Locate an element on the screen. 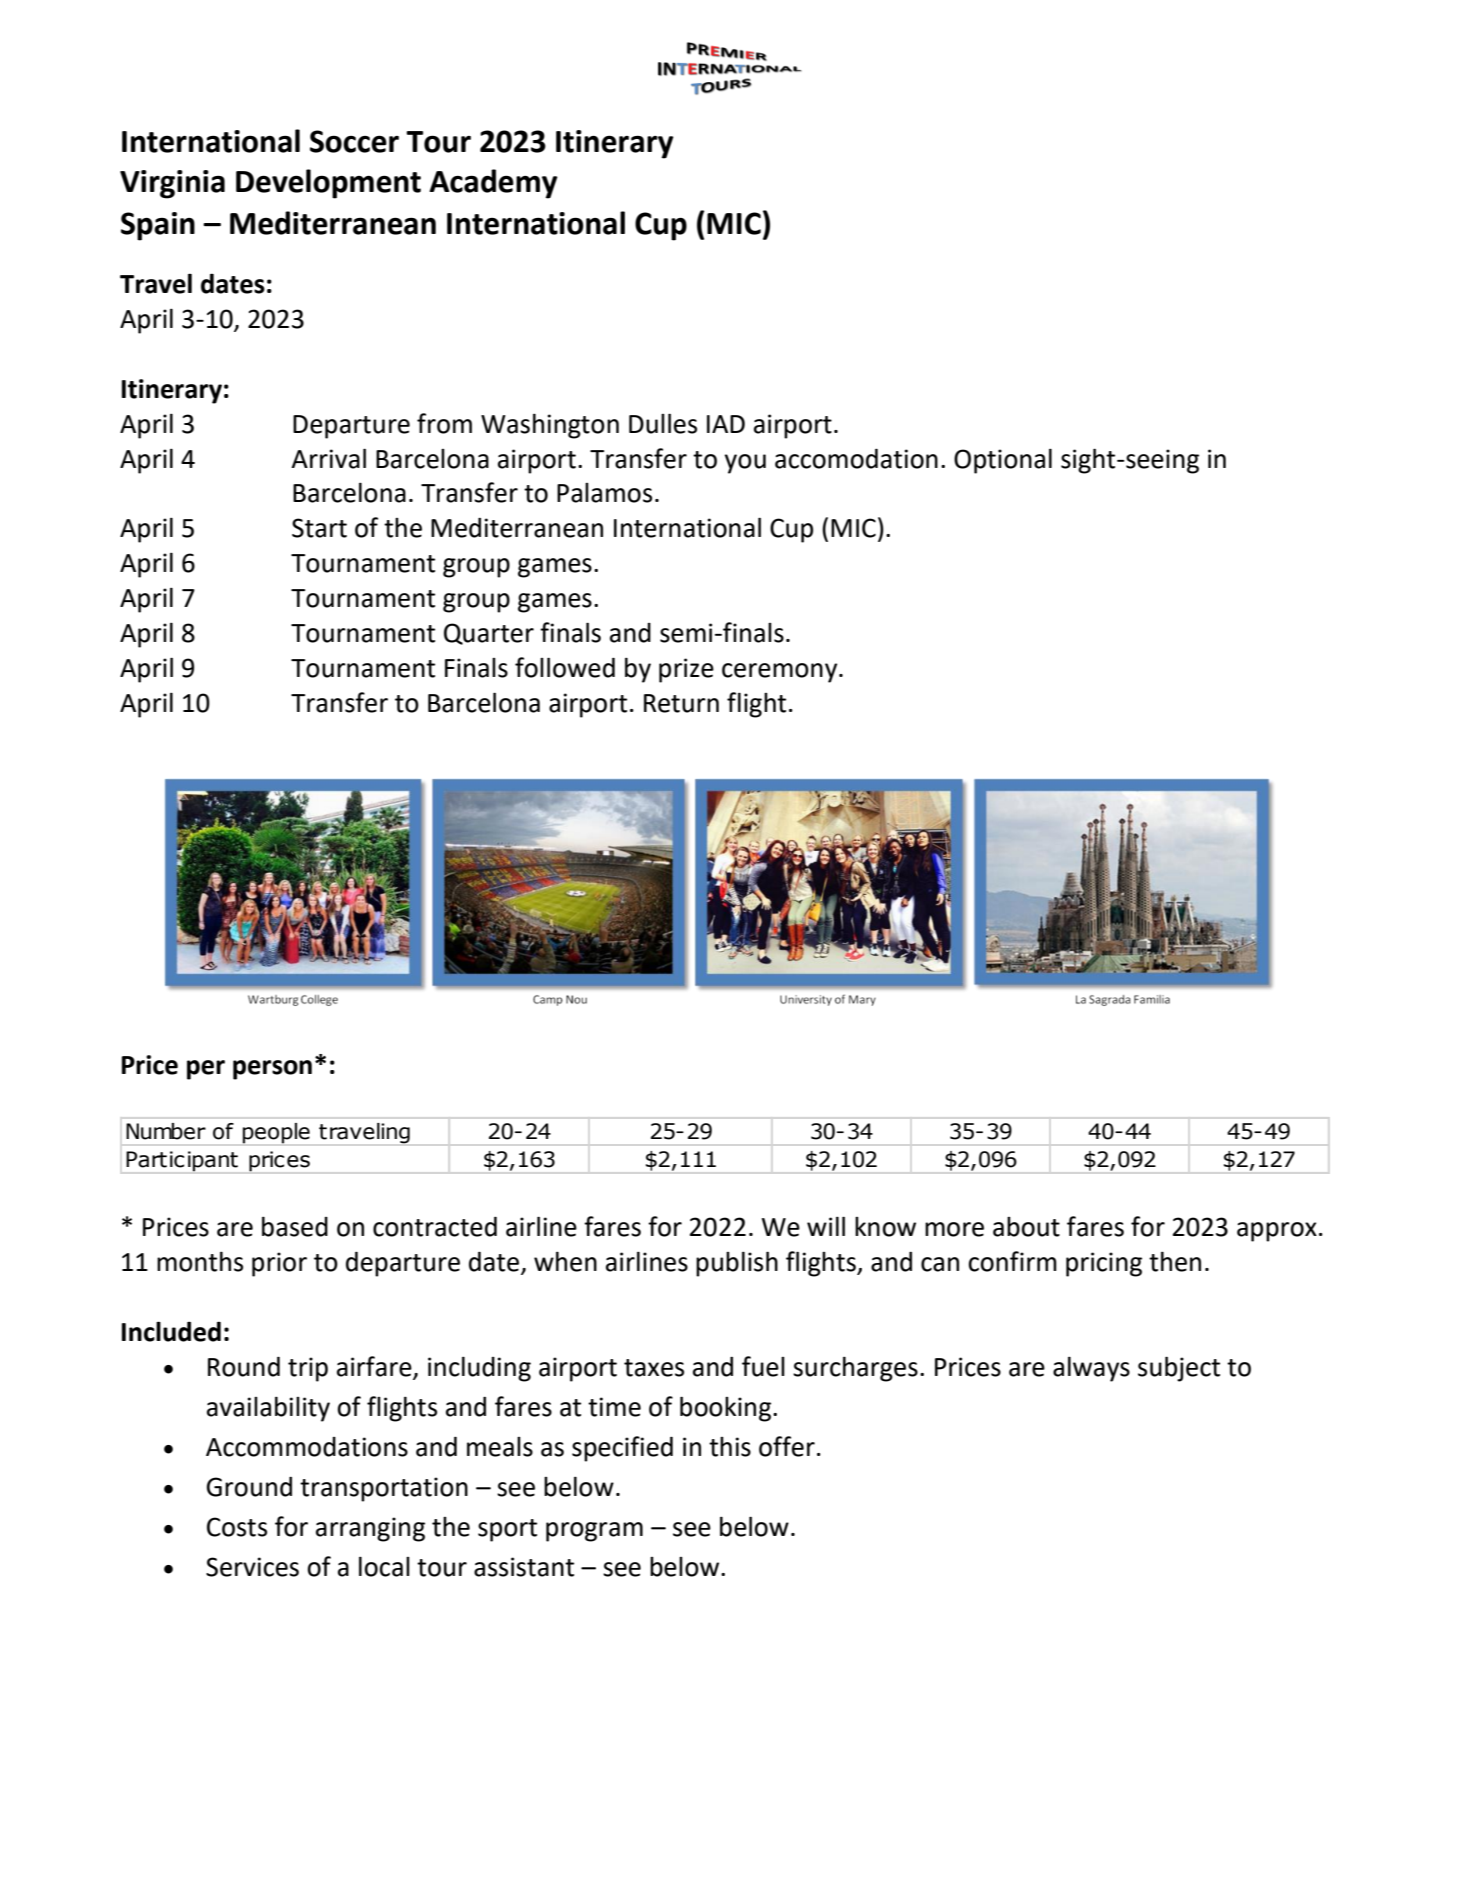  about is located at coordinates (1026, 1227).
